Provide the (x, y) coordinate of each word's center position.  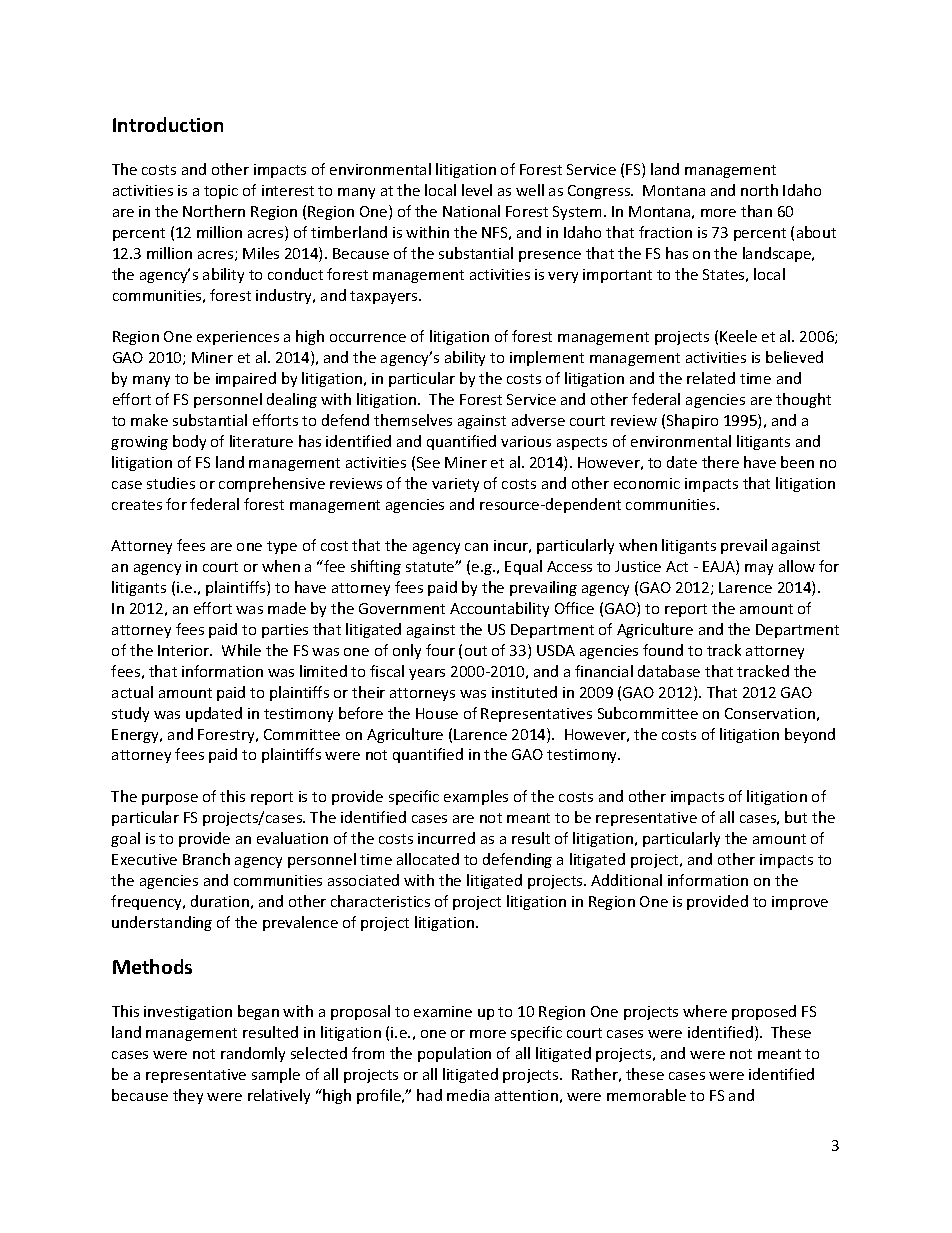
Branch (206, 859)
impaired (246, 379)
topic (221, 192)
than (756, 211)
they (188, 1096)
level (477, 190)
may (759, 569)
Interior (185, 650)
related (711, 378)
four (440, 650)
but (796, 817)
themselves (413, 420)
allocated (428, 859)
